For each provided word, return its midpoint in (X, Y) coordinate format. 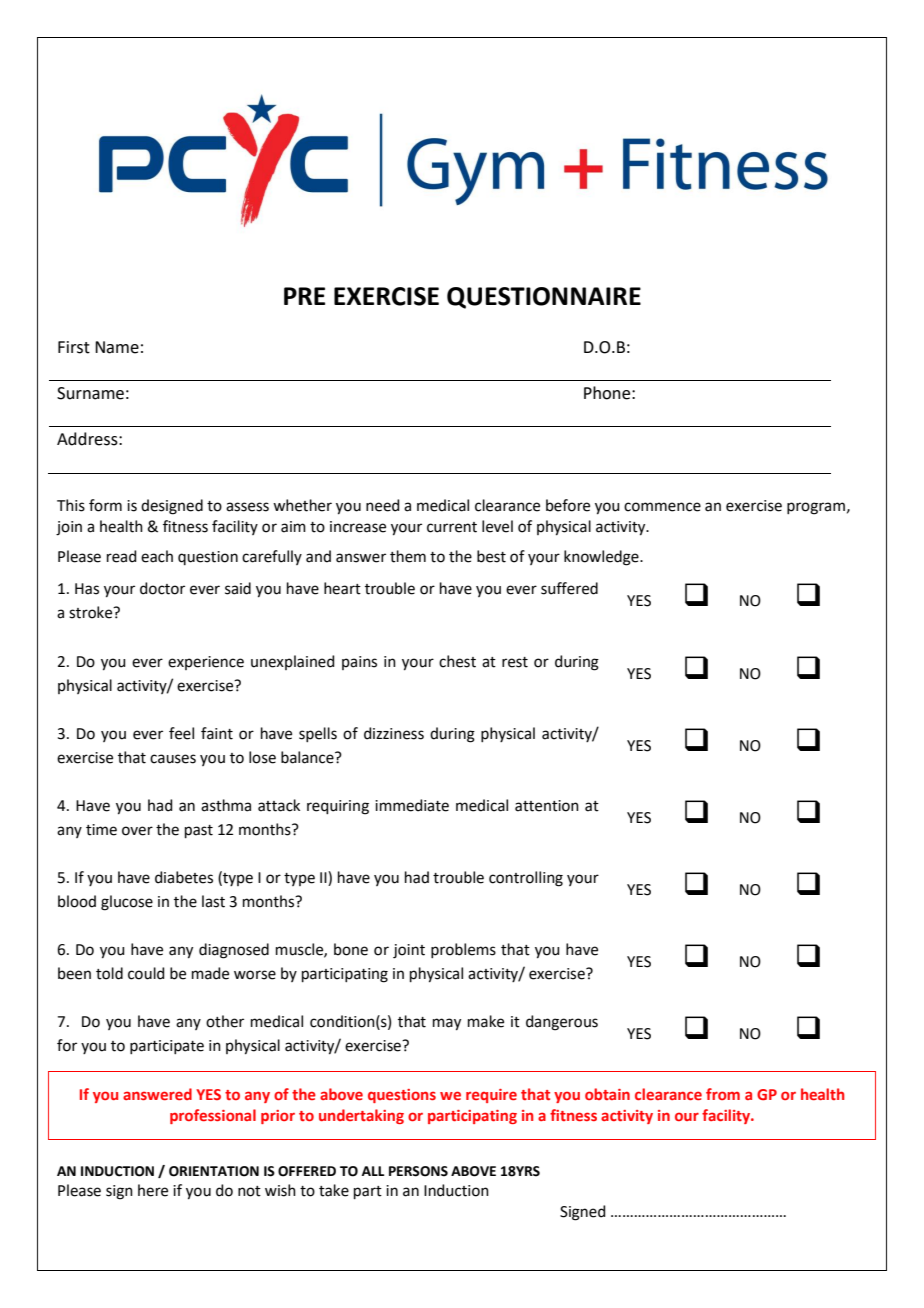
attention (547, 806)
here (153, 1190)
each (157, 556)
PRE (304, 296)
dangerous (562, 1023)
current (452, 527)
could (146, 973)
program (816, 508)
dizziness (394, 733)
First (74, 347)
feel (181, 733)
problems (463, 950)
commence (662, 507)
